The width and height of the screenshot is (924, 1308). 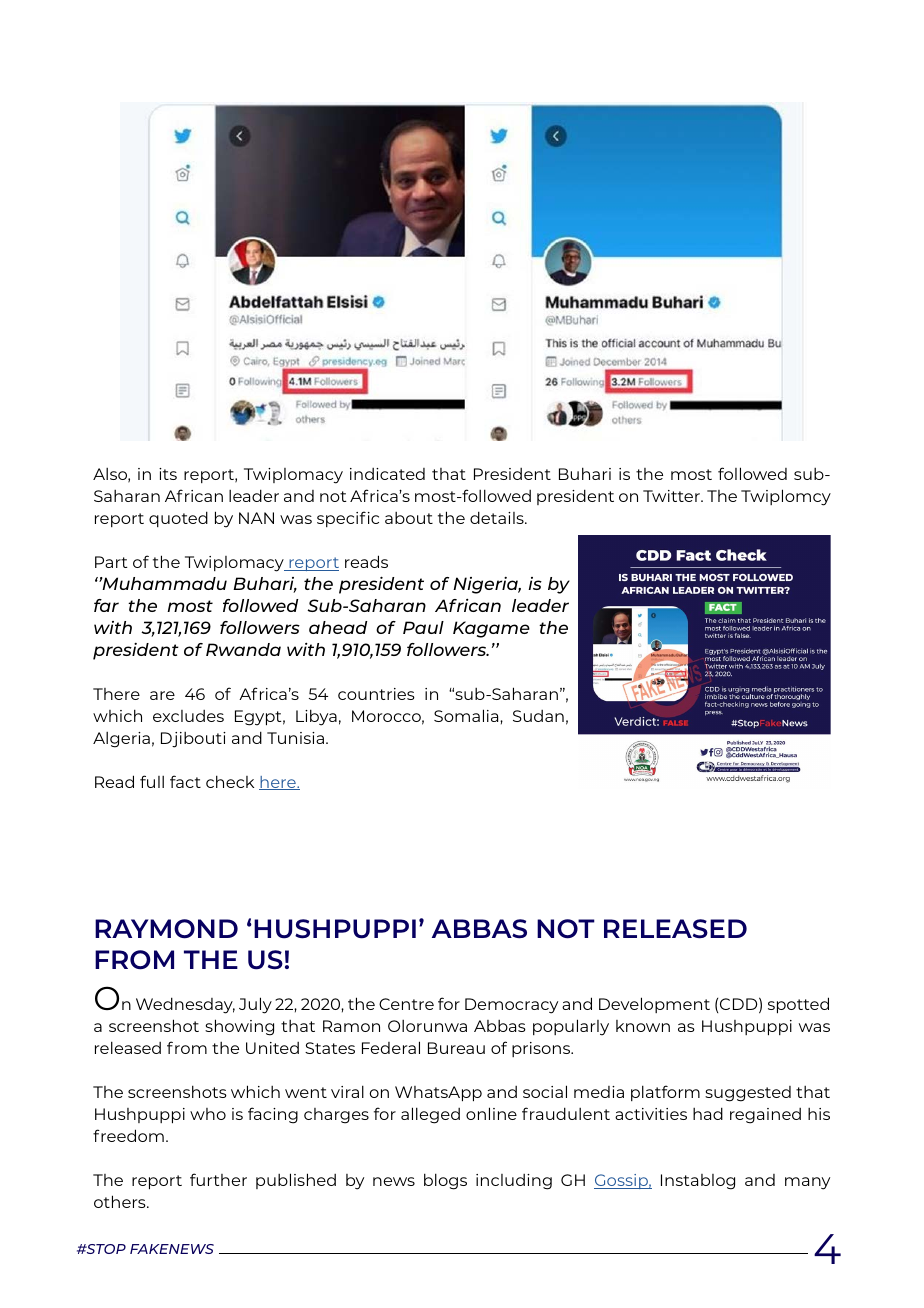 I want to click on Rwanda, so click(x=243, y=649).
